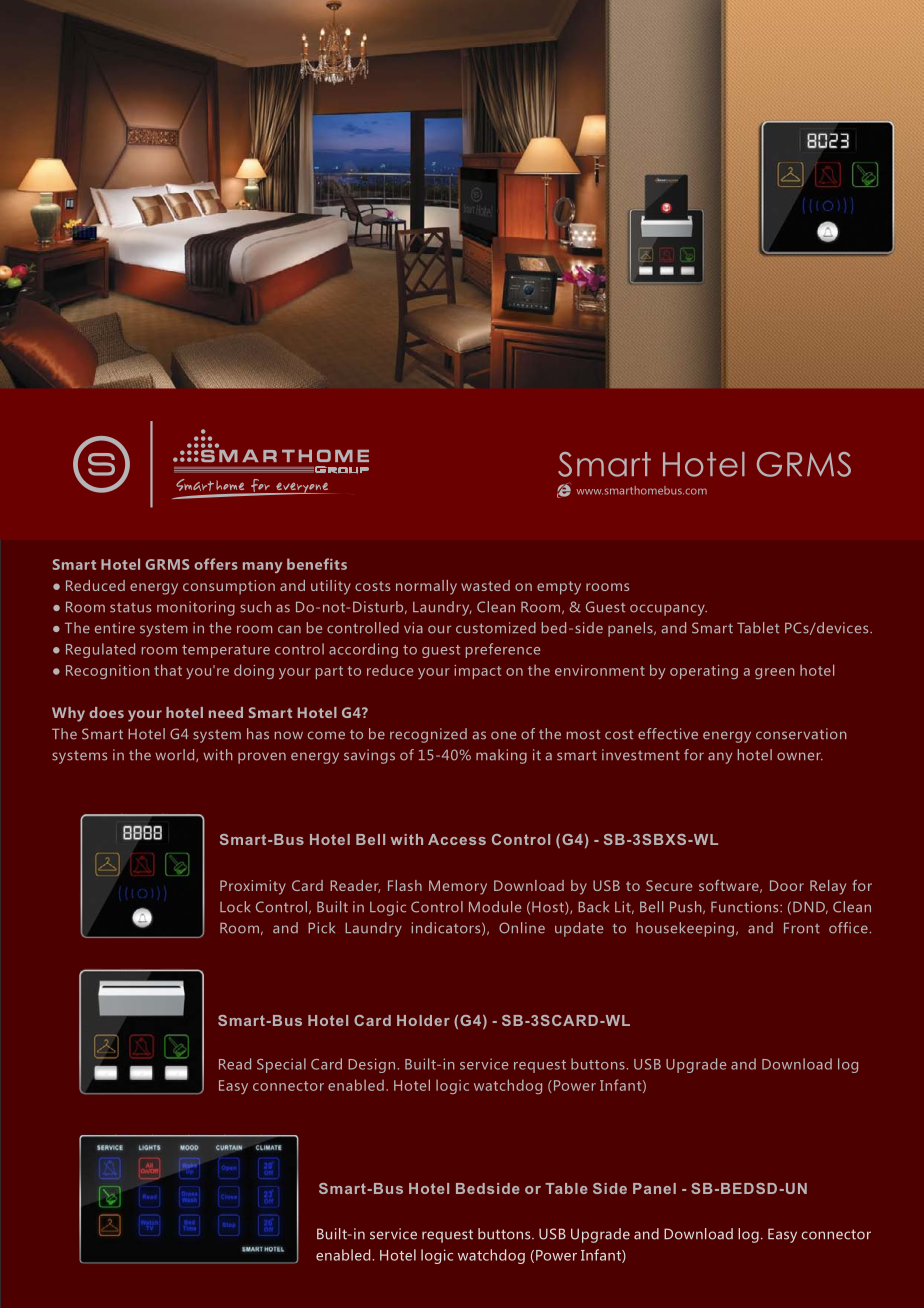 The image size is (924, 1308). What do you see at coordinates (800, 756) in the image?
I see `owner` at bounding box center [800, 756].
